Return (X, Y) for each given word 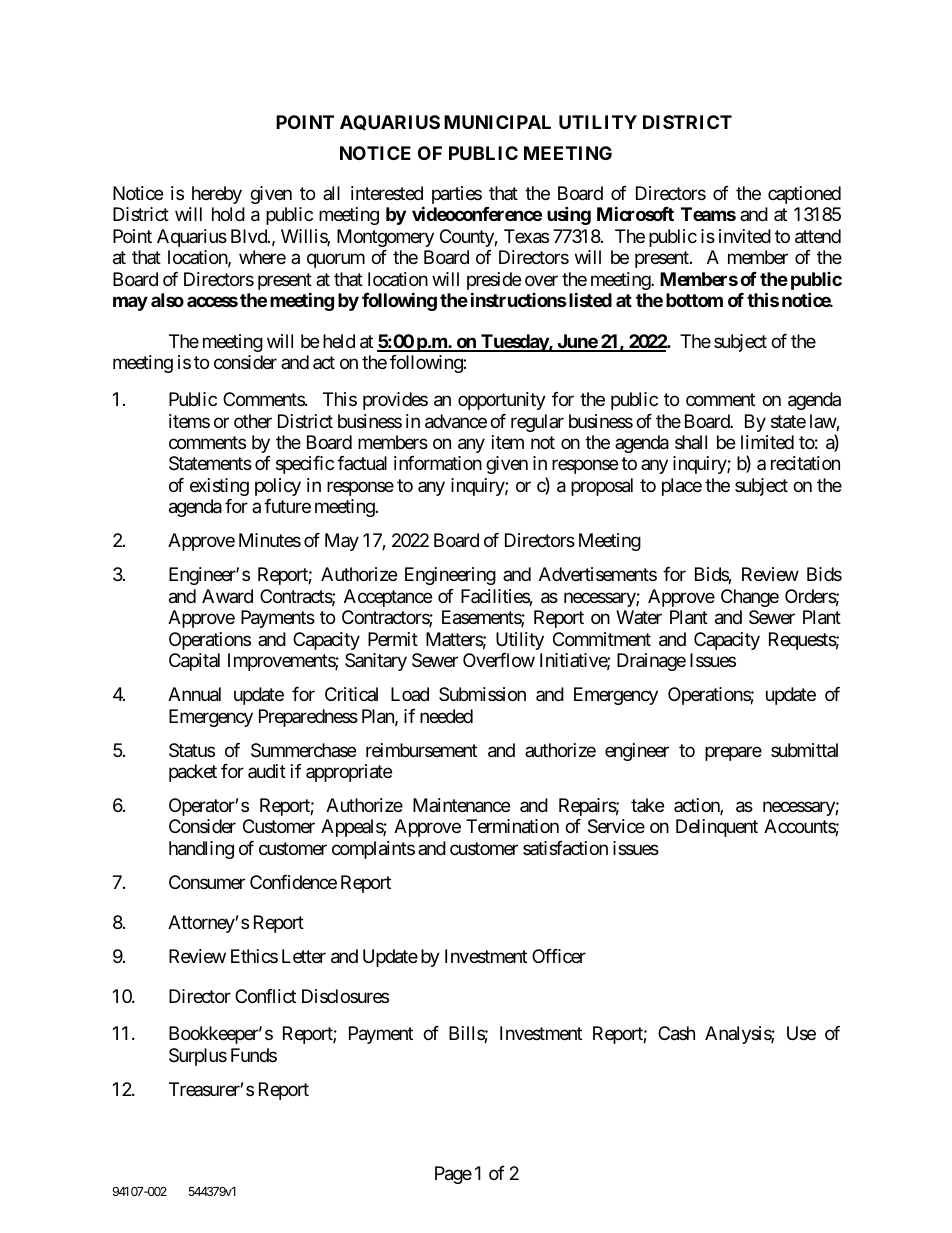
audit (267, 771)
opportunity (502, 401)
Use (801, 1033)
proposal (602, 487)
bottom (694, 300)
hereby (217, 195)
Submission (482, 694)
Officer (559, 956)
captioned (804, 195)
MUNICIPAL (497, 122)
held (339, 341)
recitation (805, 463)
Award (227, 596)
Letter (304, 956)
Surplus (198, 1057)
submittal (804, 750)
